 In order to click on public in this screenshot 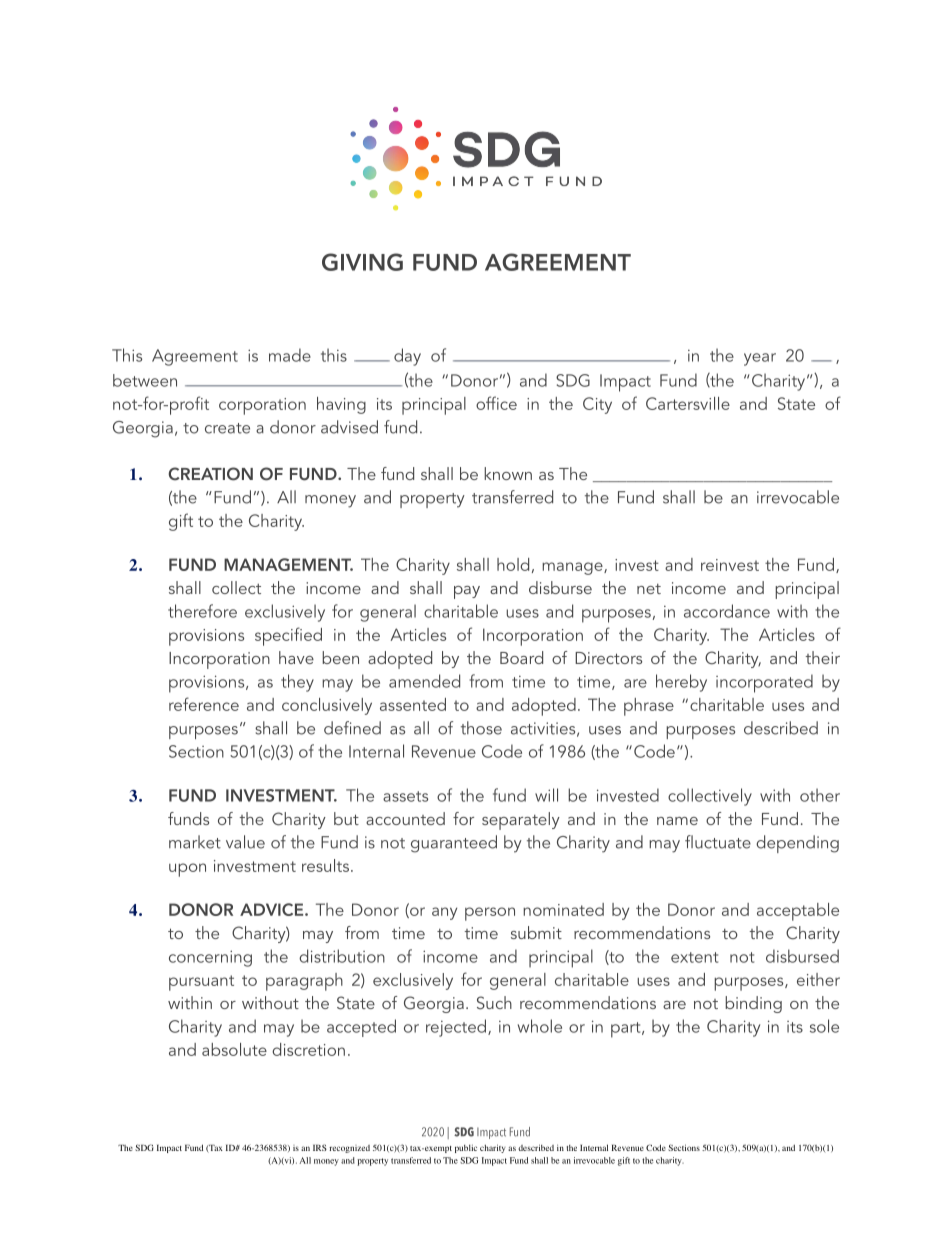, I will do `click(466, 1148)`.
